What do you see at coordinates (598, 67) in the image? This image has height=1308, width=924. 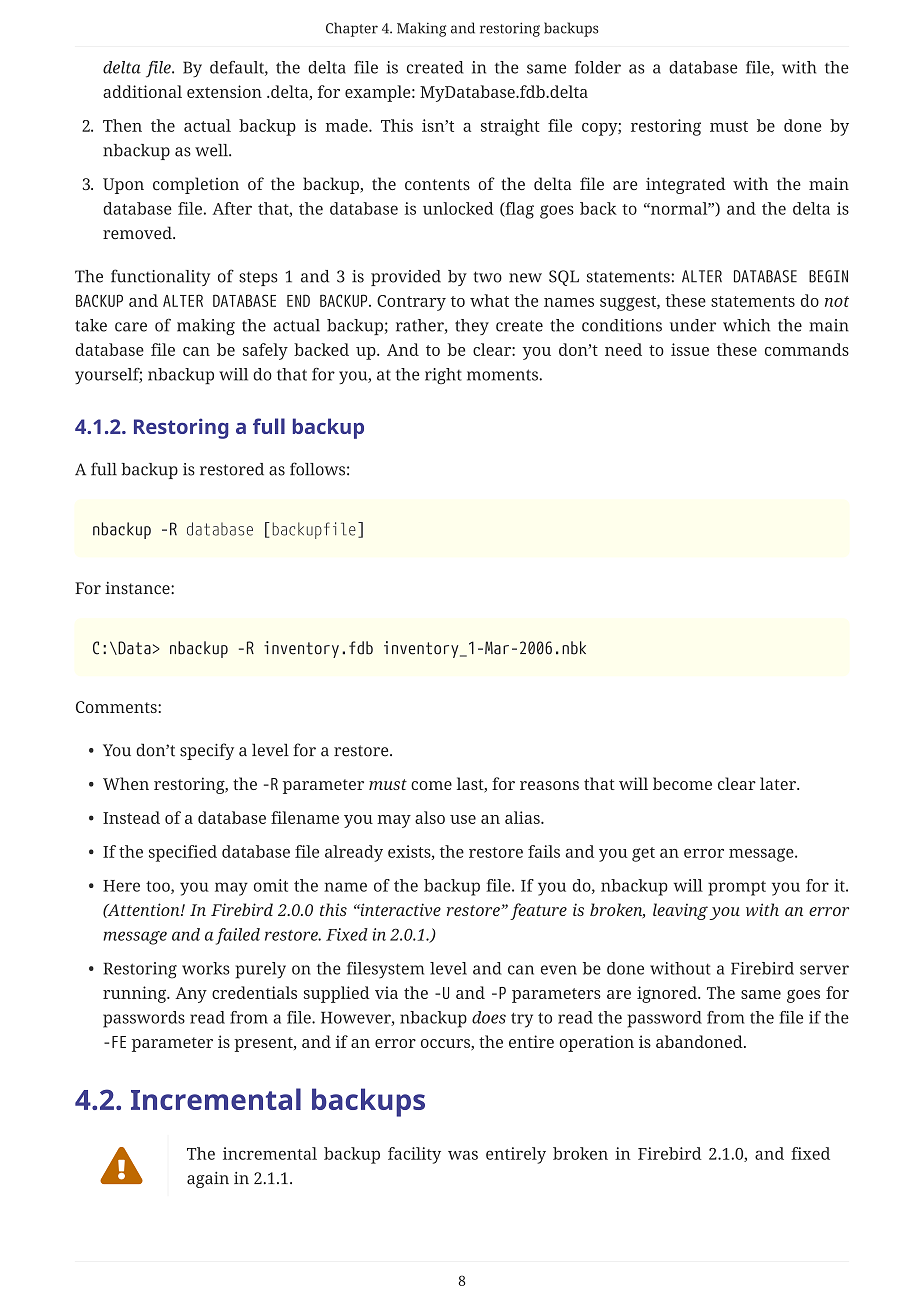 I see `folder` at bounding box center [598, 67].
